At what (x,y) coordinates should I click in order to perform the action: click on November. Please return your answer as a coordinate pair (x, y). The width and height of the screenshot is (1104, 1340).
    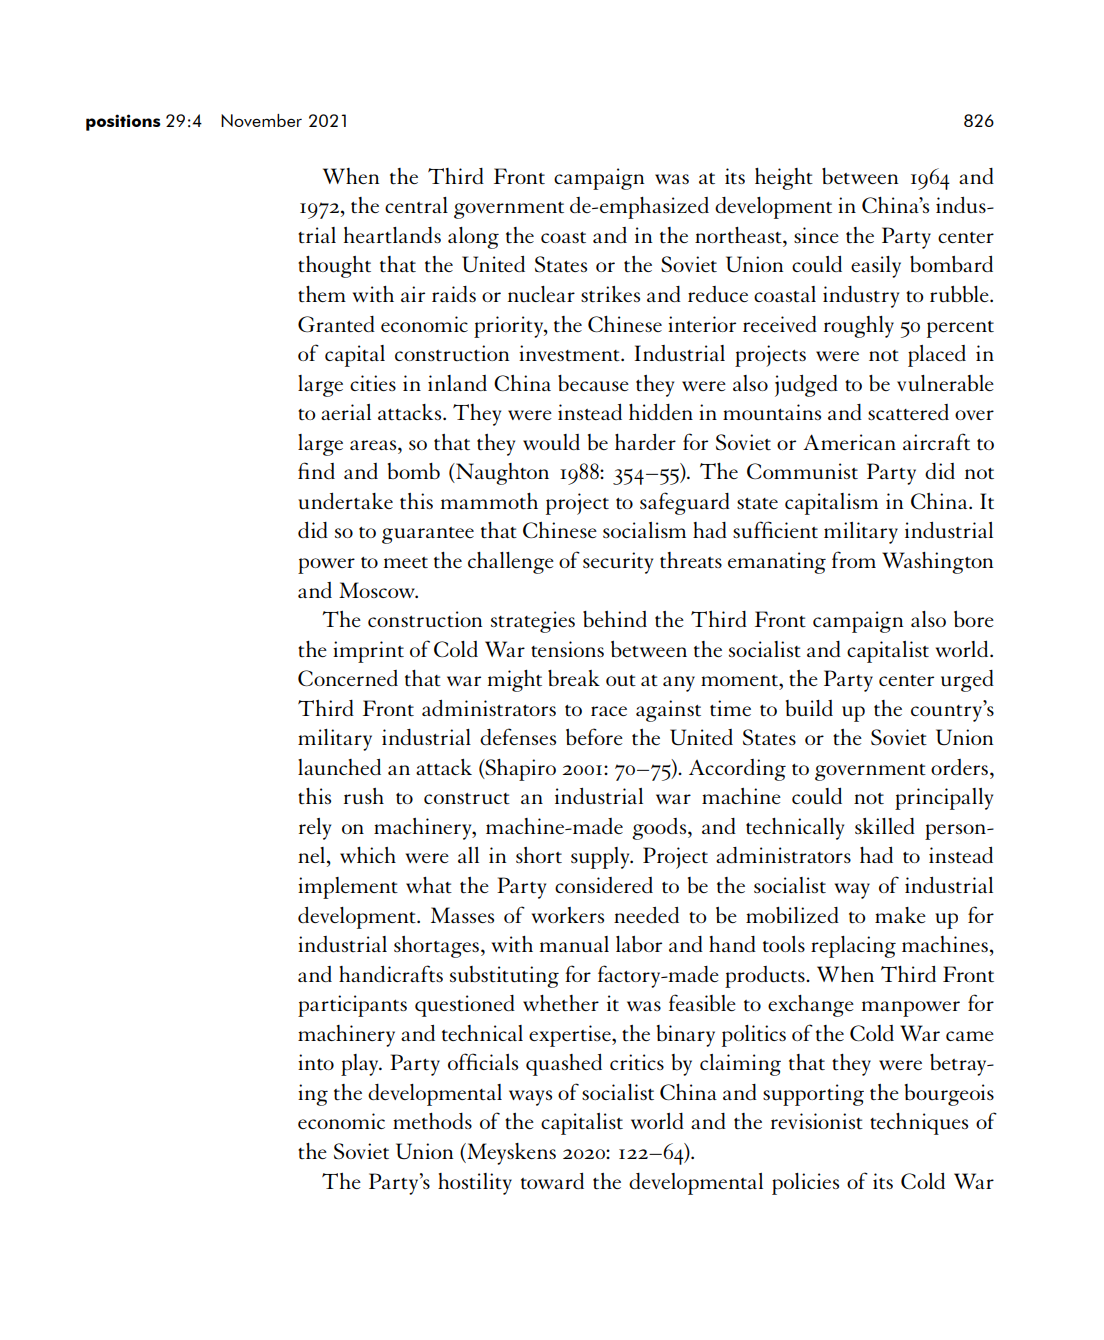
    Looking at the image, I should click on (261, 120).
